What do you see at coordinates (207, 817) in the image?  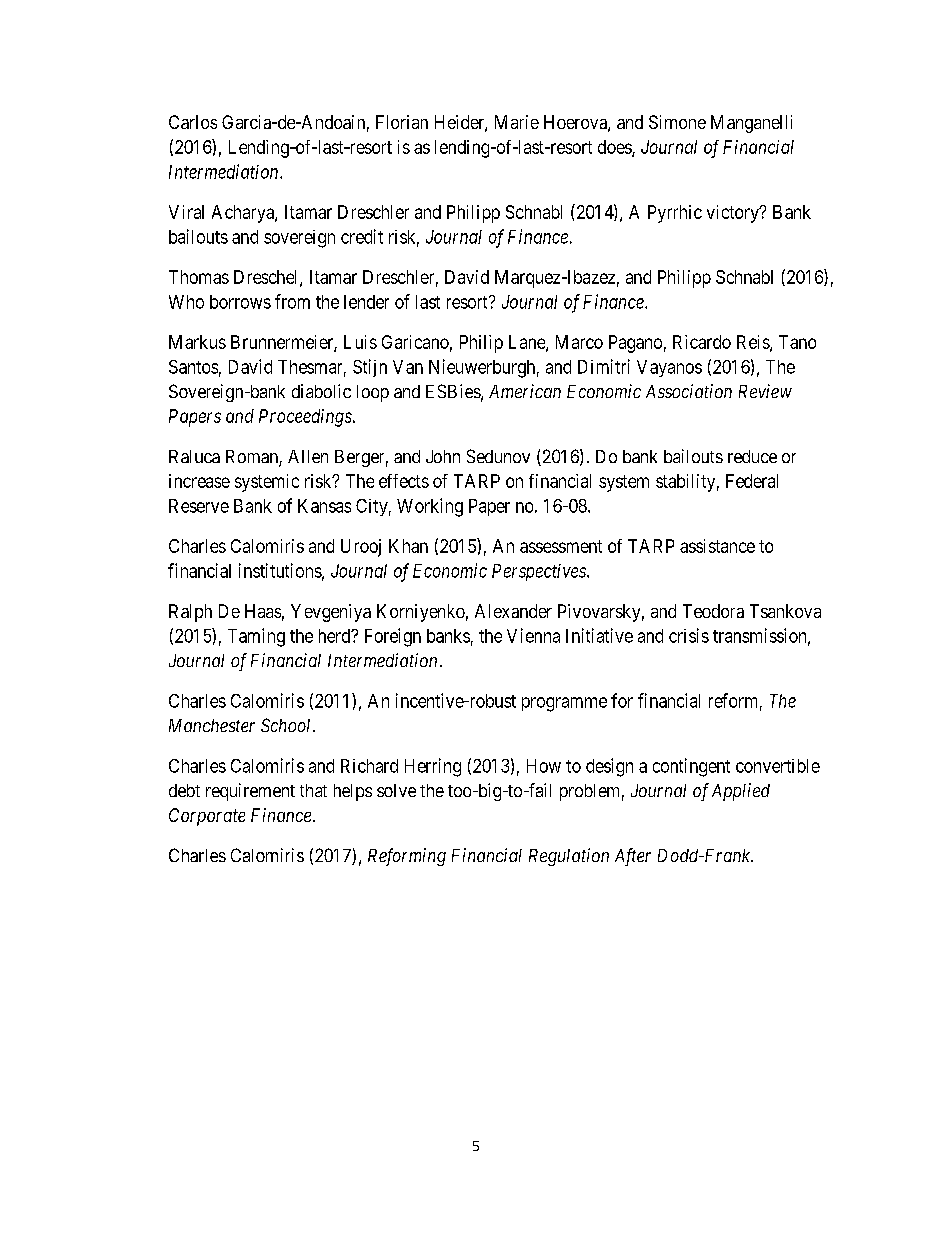 I see `Corporate` at bounding box center [207, 817].
